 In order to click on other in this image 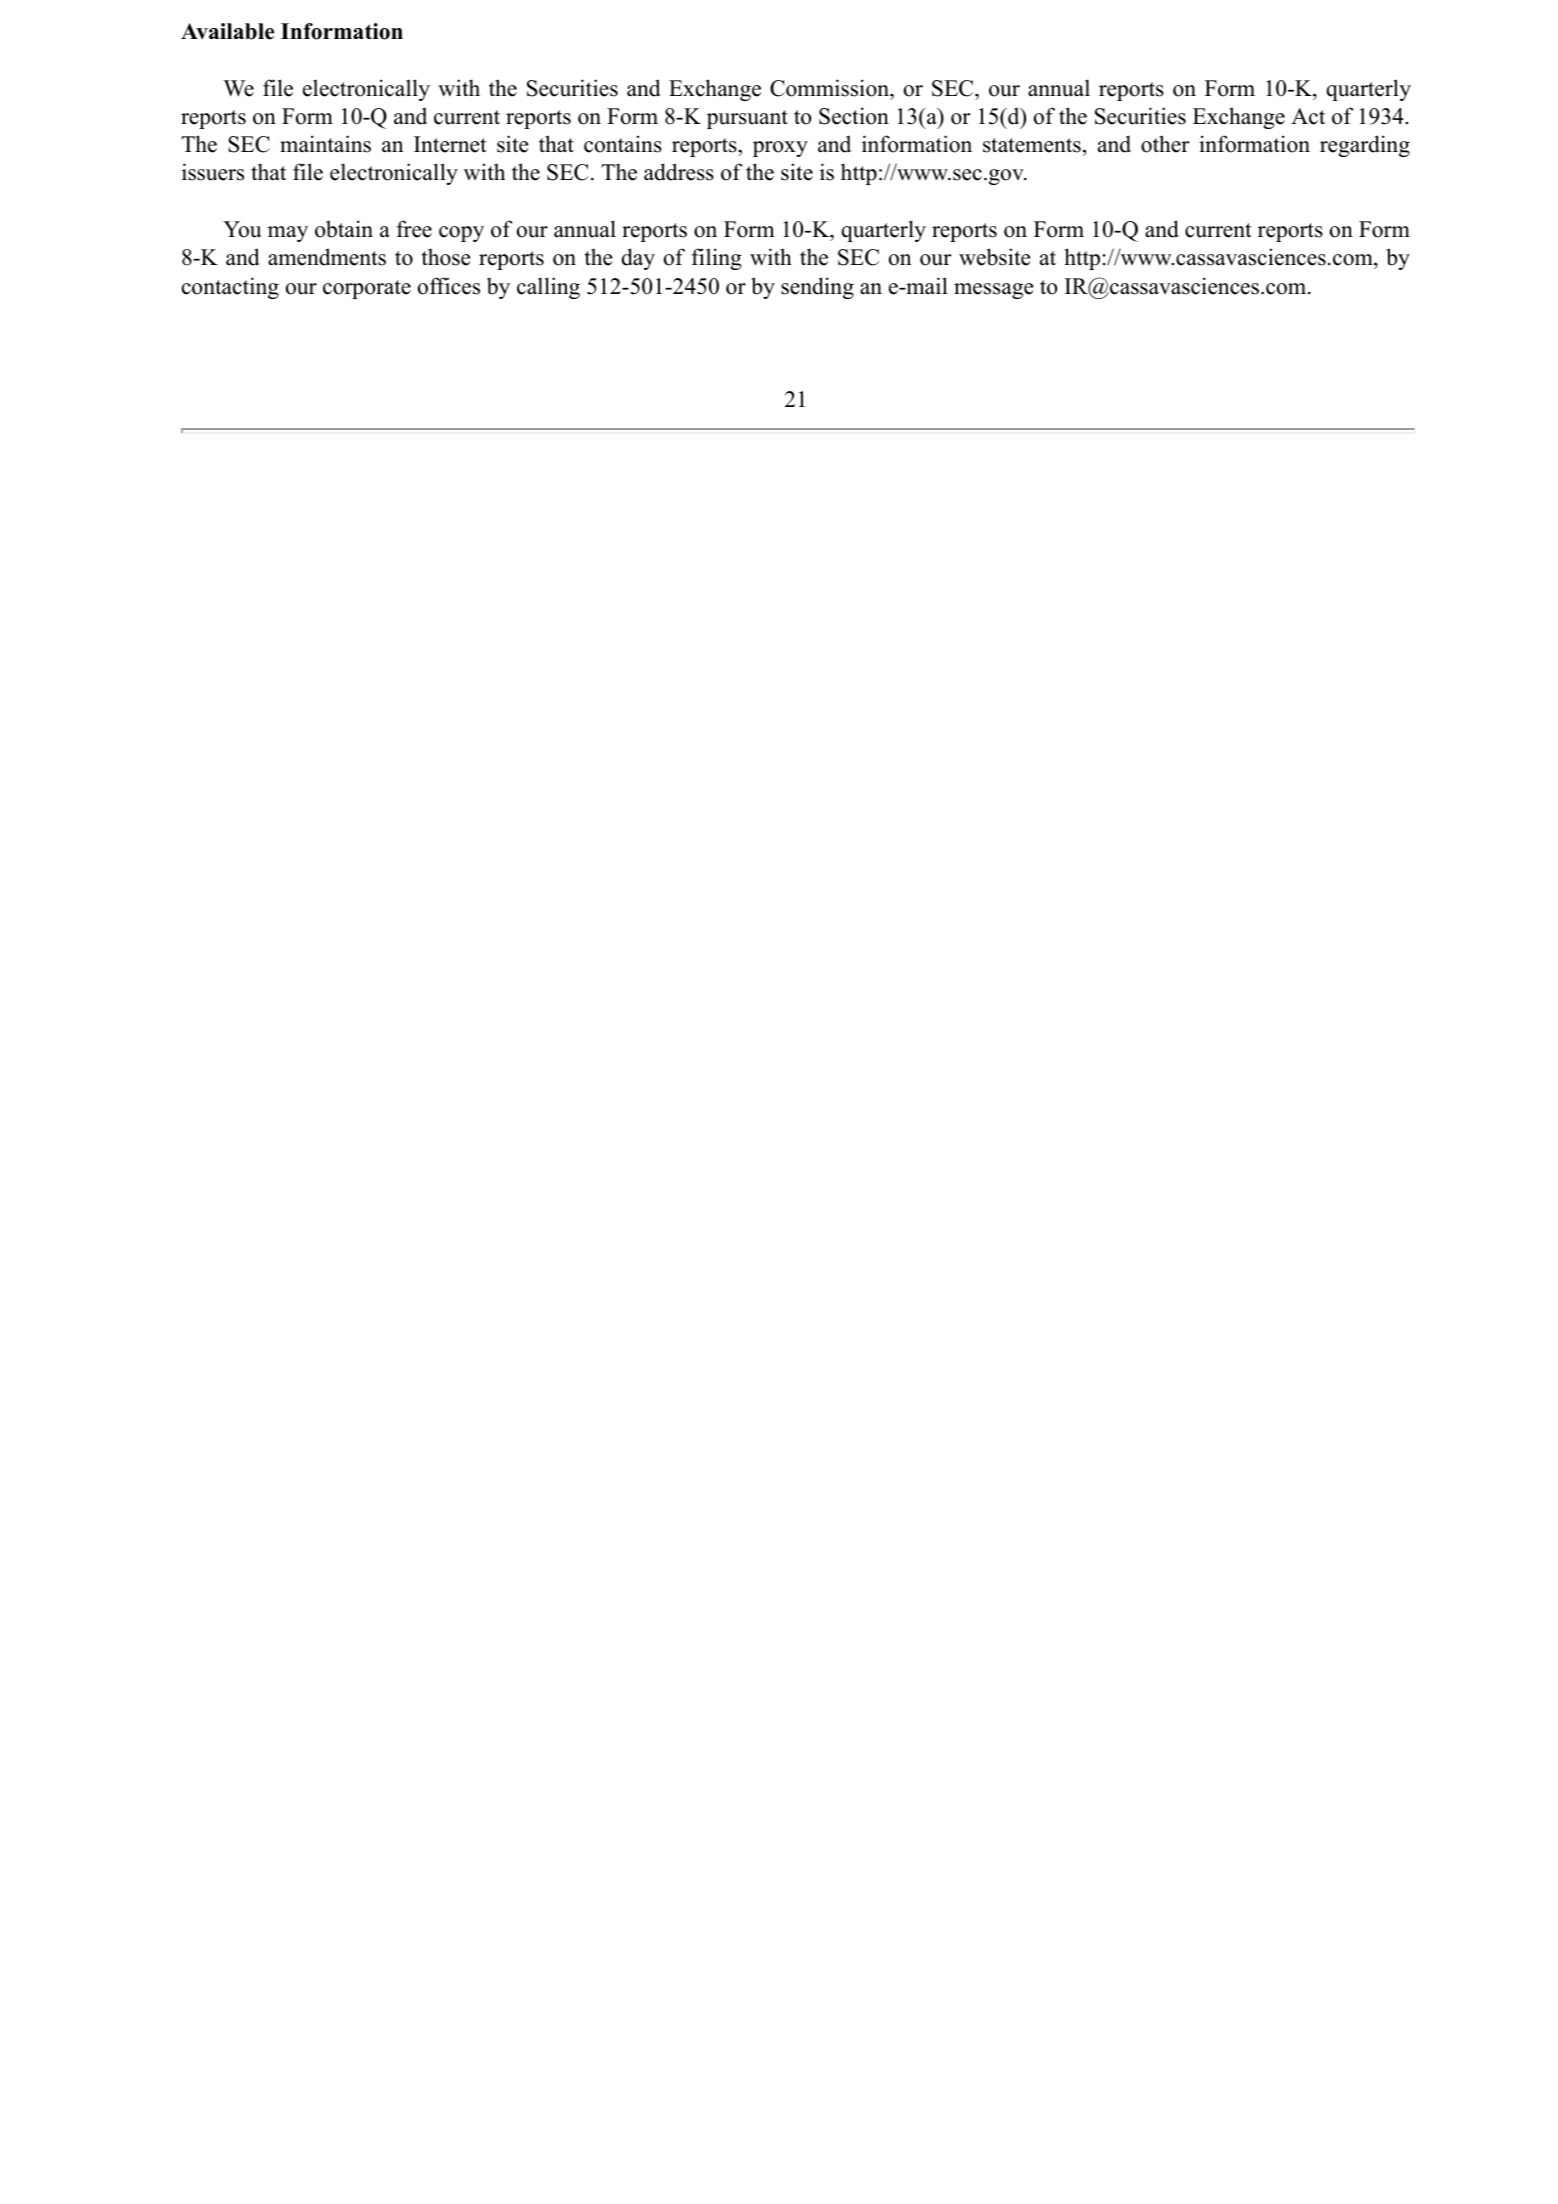, I will do `click(1165, 144)`.
